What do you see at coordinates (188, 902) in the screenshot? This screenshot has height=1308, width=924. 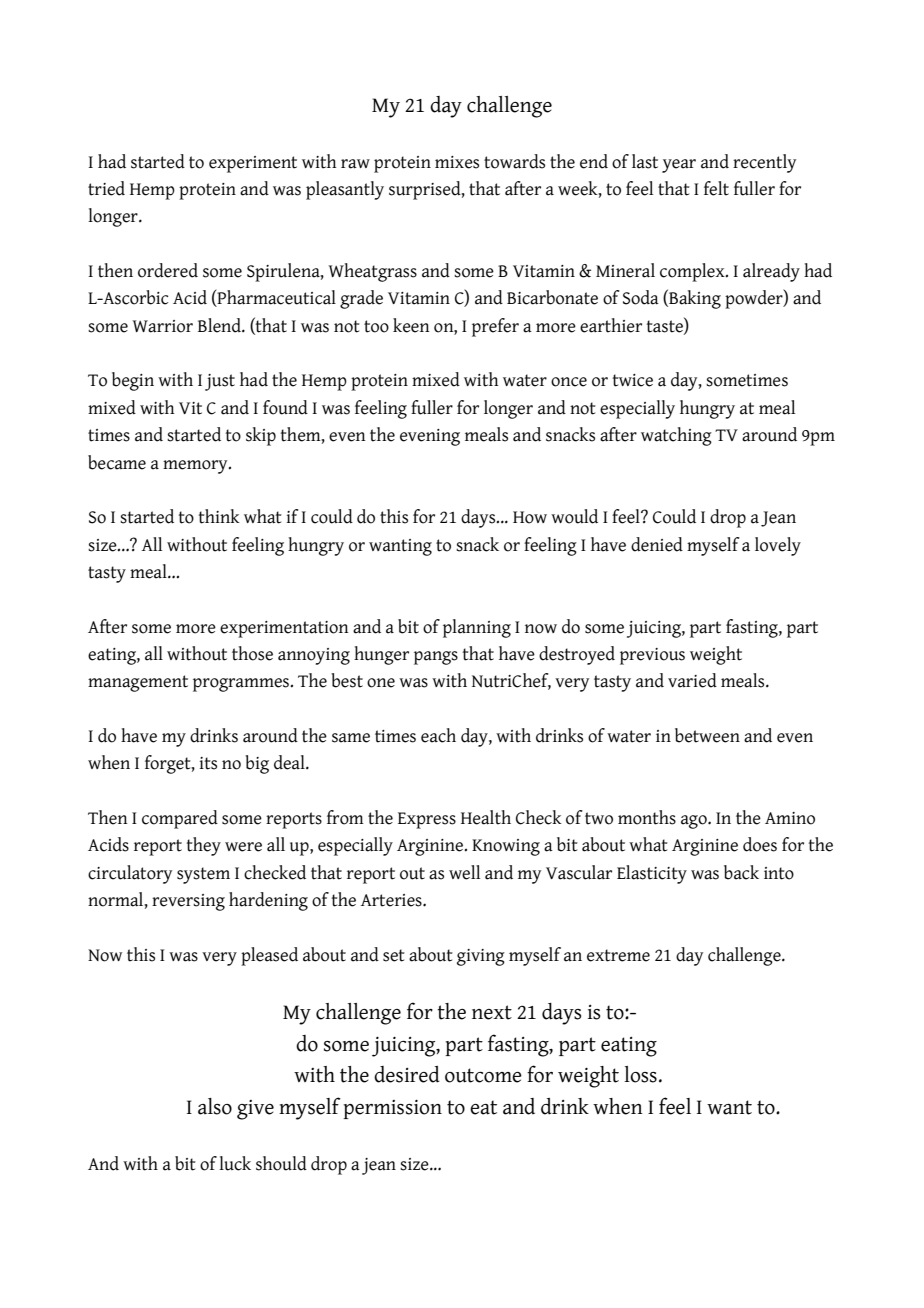 I see `reversing` at bounding box center [188, 902].
